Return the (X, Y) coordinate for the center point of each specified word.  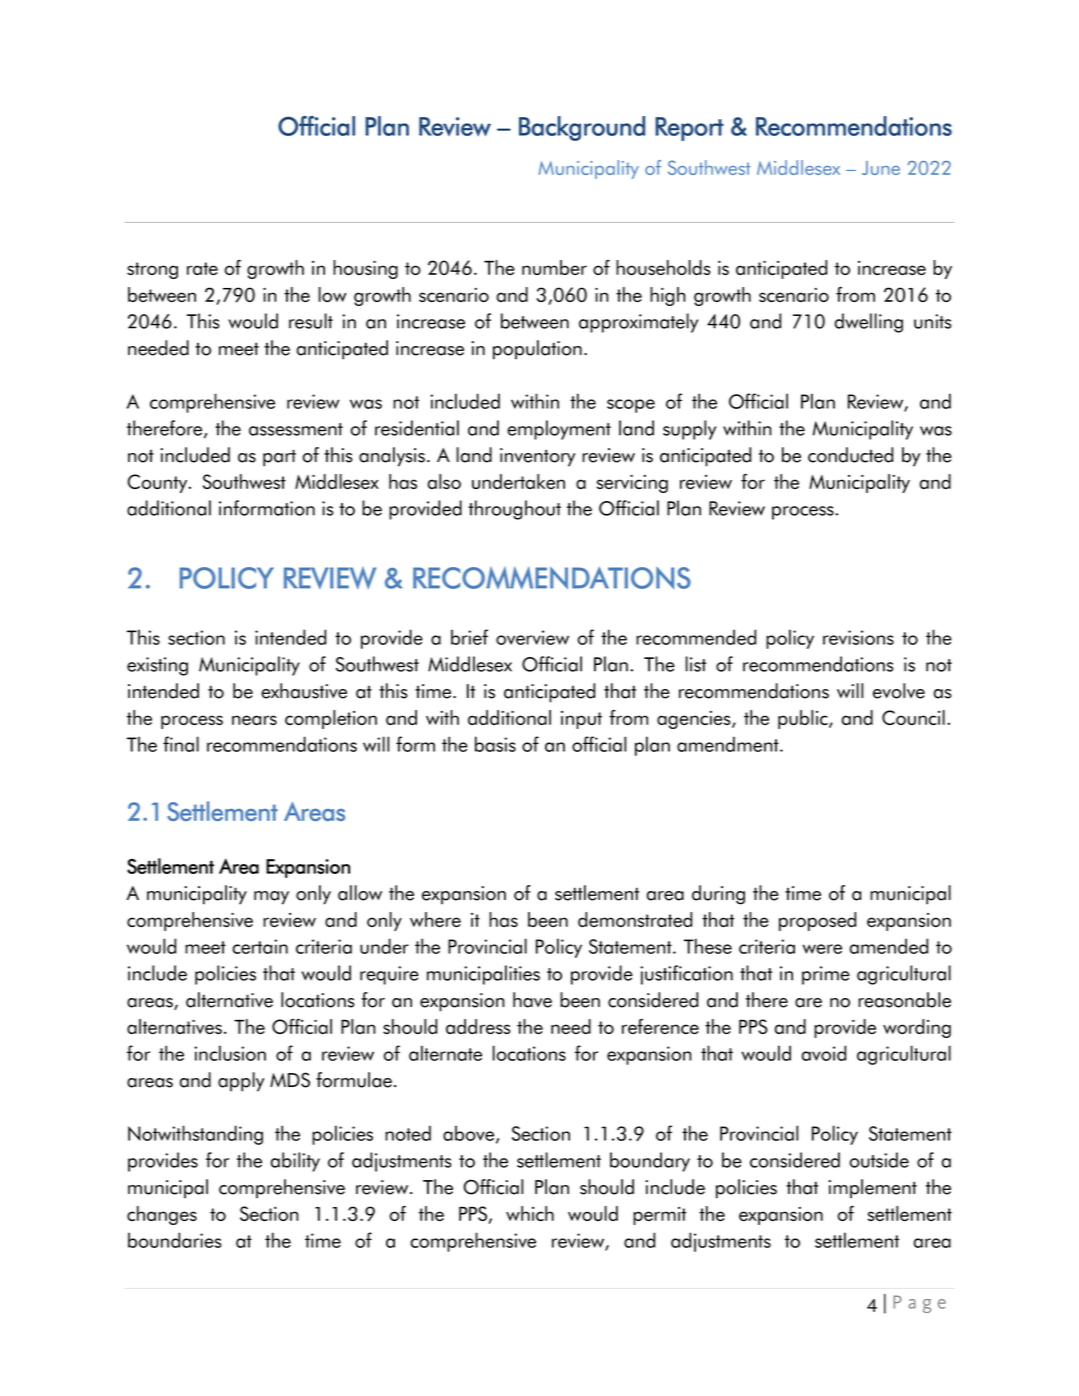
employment (559, 430)
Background (582, 128)
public (804, 719)
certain (260, 946)
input (581, 720)
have (532, 1000)
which (530, 1213)
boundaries (174, 1240)
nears (254, 720)
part (279, 458)
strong (152, 270)
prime (826, 975)
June (881, 168)
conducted (850, 455)
